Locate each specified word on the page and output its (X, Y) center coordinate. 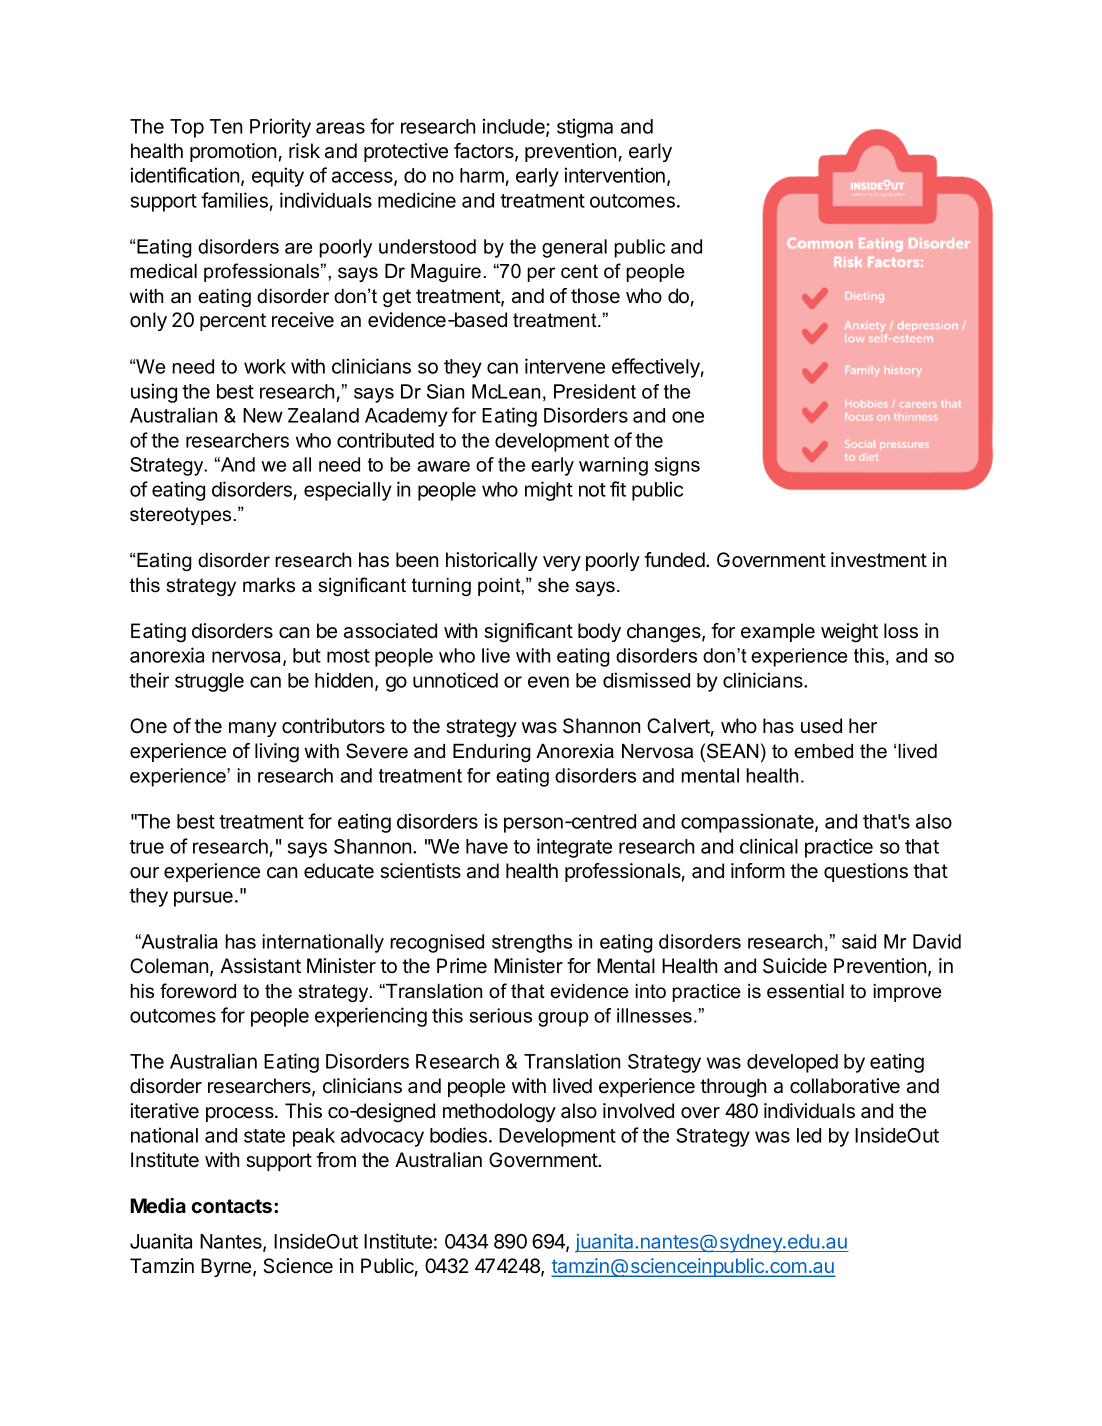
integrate (574, 848)
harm (482, 175)
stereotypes (182, 516)
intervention (614, 175)
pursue (203, 899)
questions (866, 872)
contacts (233, 1206)
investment (879, 560)
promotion (233, 152)
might (549, 491)
